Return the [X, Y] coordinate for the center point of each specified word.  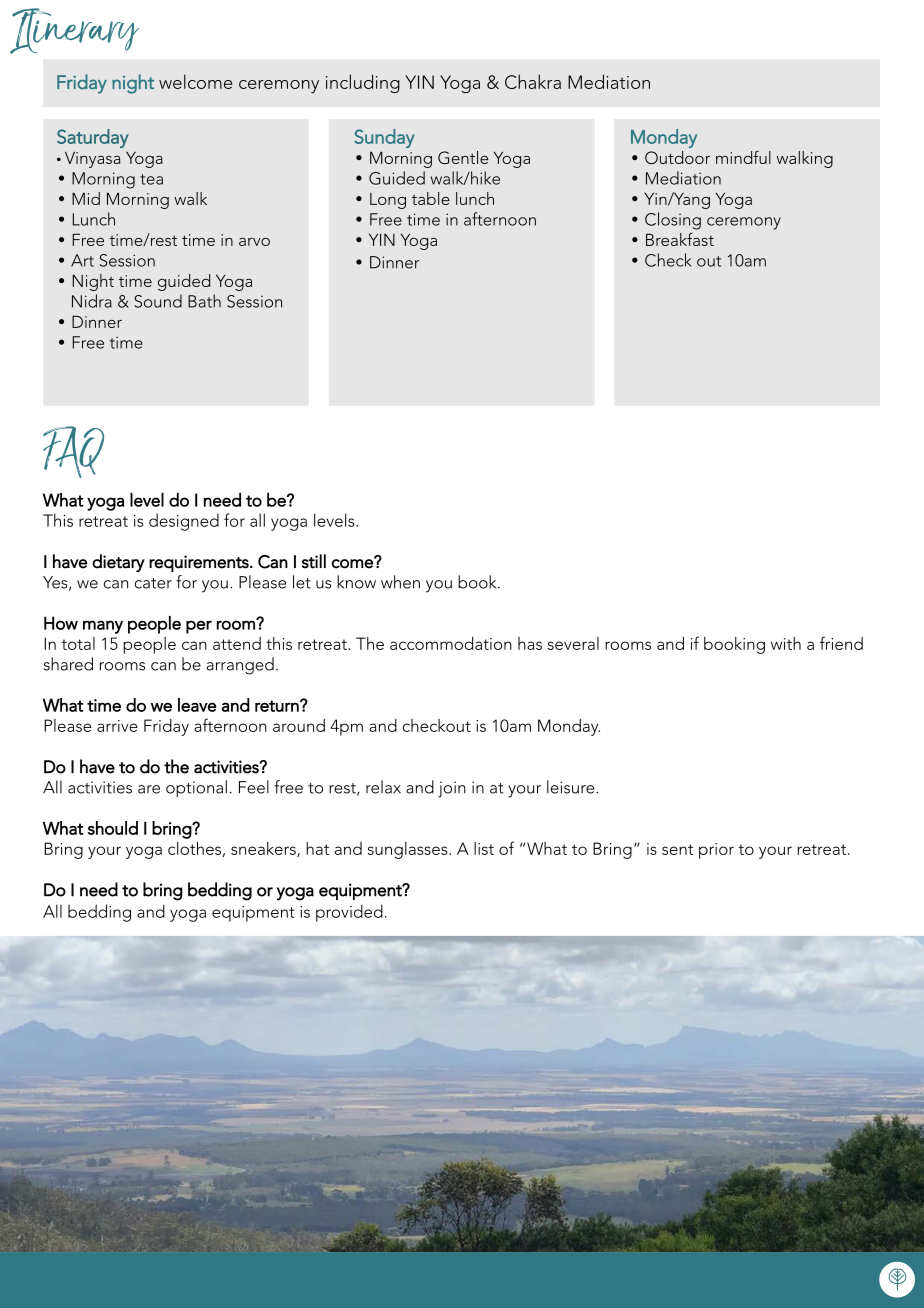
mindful [743, 157]
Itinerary [74, 31]
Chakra [533, 81]
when [400, 582]
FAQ [73, 452]
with [786, 643]
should [113, 828]
